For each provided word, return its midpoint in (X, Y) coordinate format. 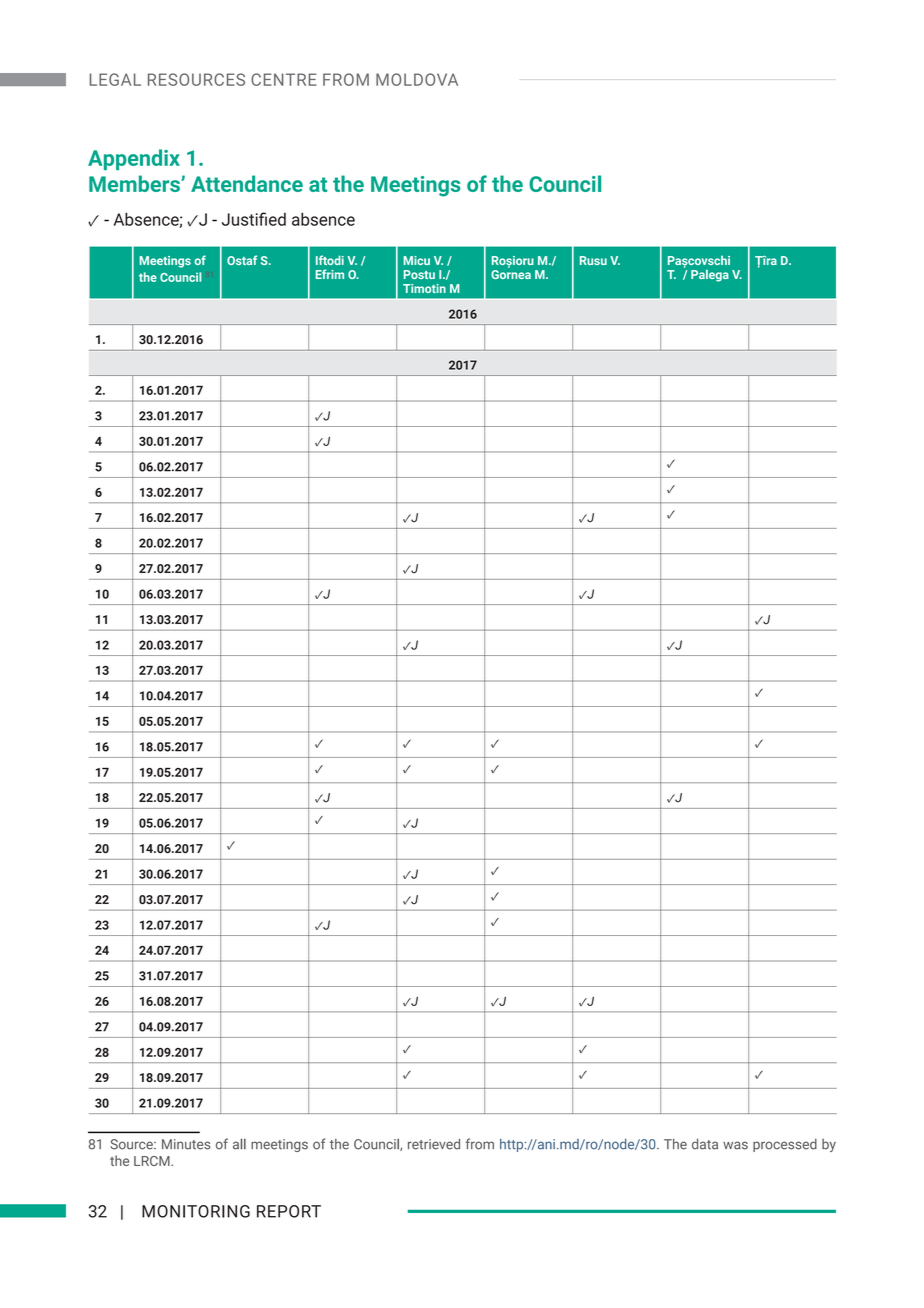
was (735, 1145)
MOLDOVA (417, 79)
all (239, 1144)
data (705, 1144)
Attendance (247, 183)
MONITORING (196, 1211)
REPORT (289, 1211)
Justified (254, 219)
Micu (417, 260)
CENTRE (283, 79)
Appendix (134, 159)
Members (135, 183)
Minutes (186, 1144)
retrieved (434, 1144)
